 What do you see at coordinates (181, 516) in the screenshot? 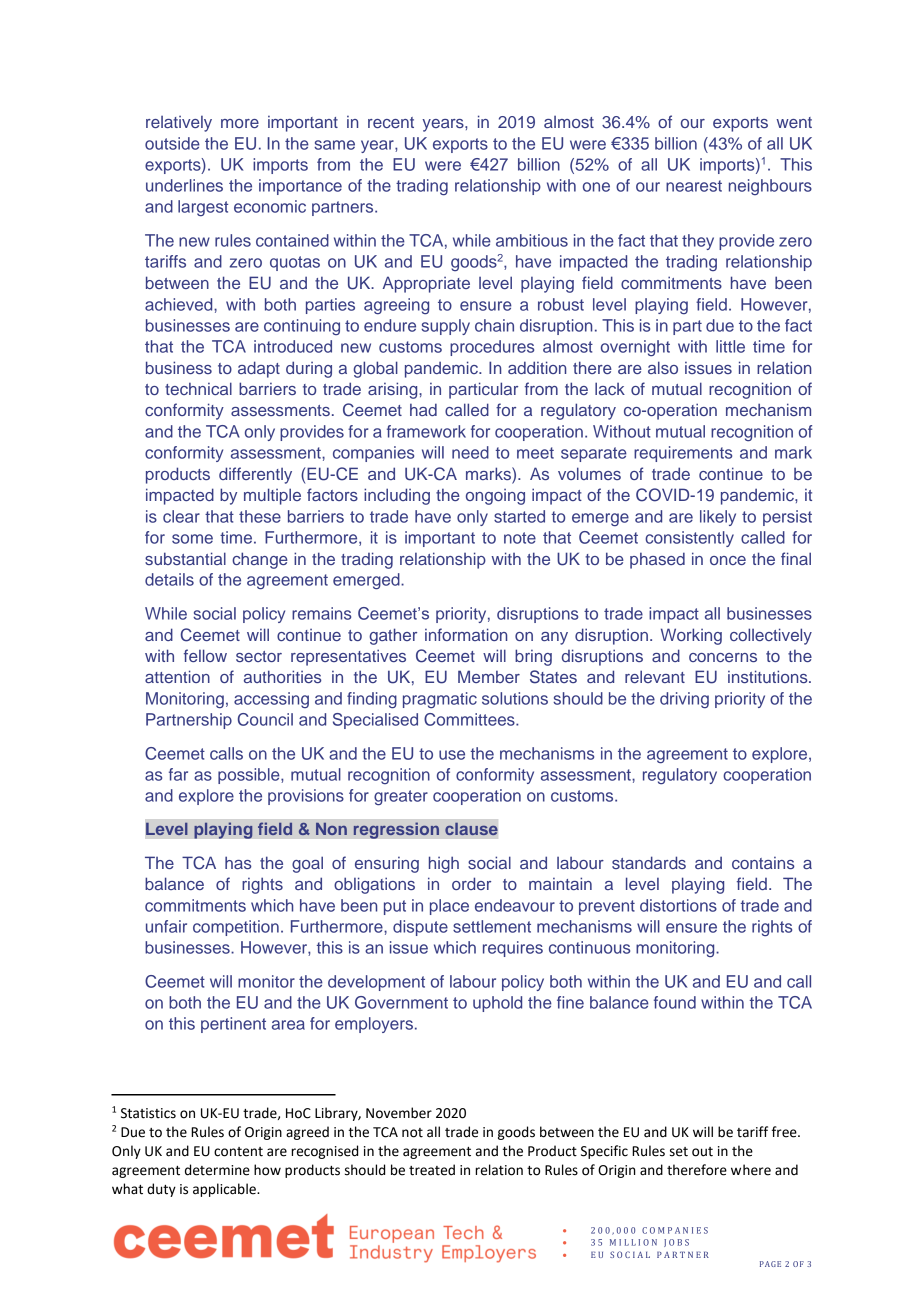
I see `clear` at bounding box center [181, 516].
